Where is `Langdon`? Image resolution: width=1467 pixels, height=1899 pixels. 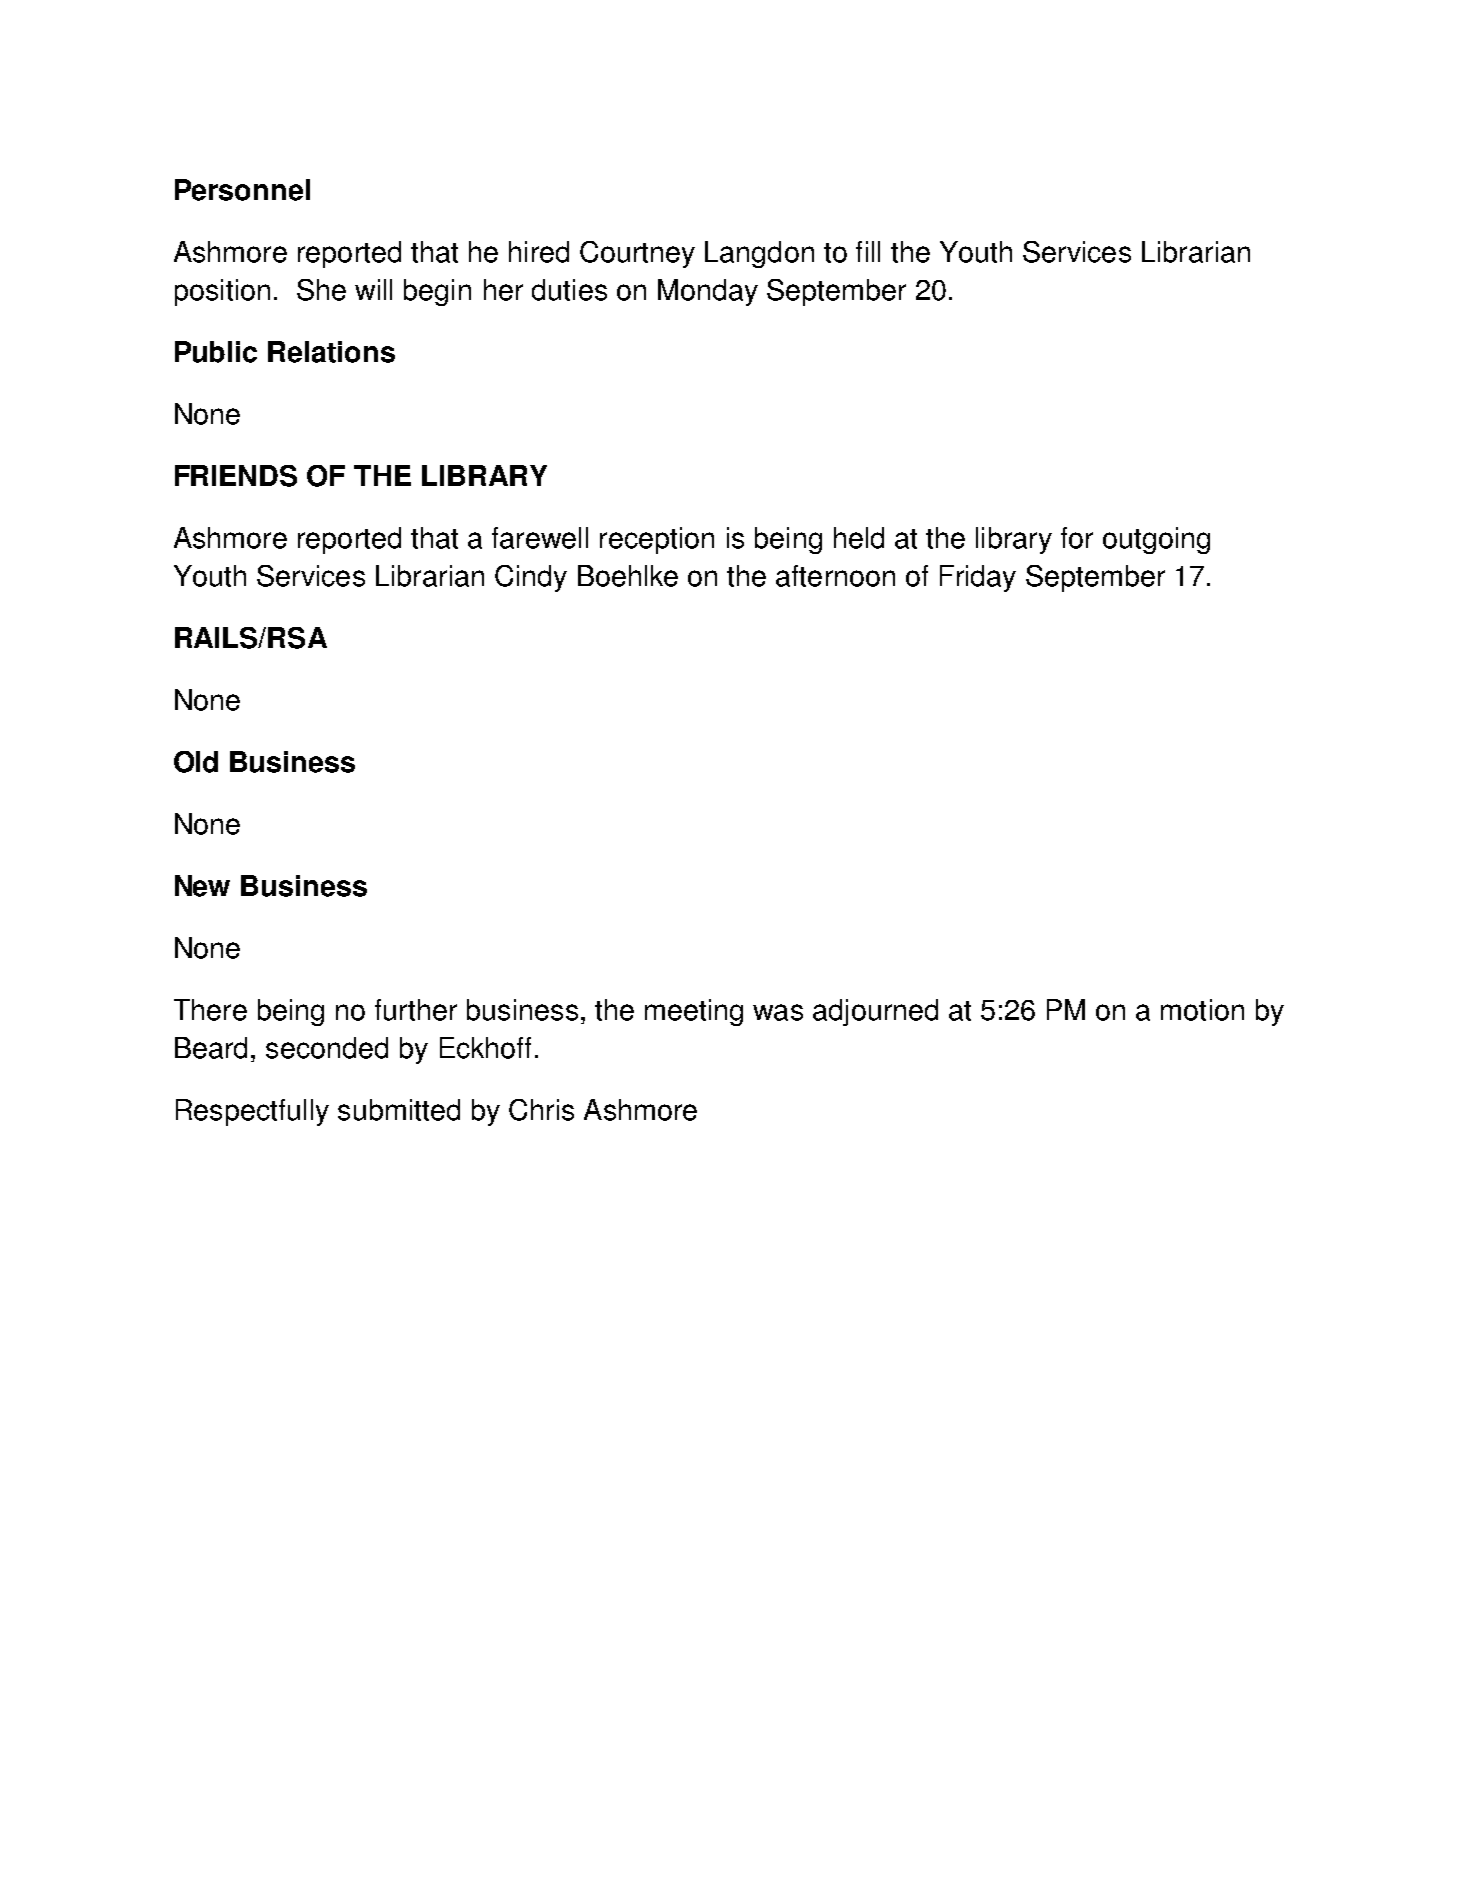 Langdon is located at coordinates (759, 254).
